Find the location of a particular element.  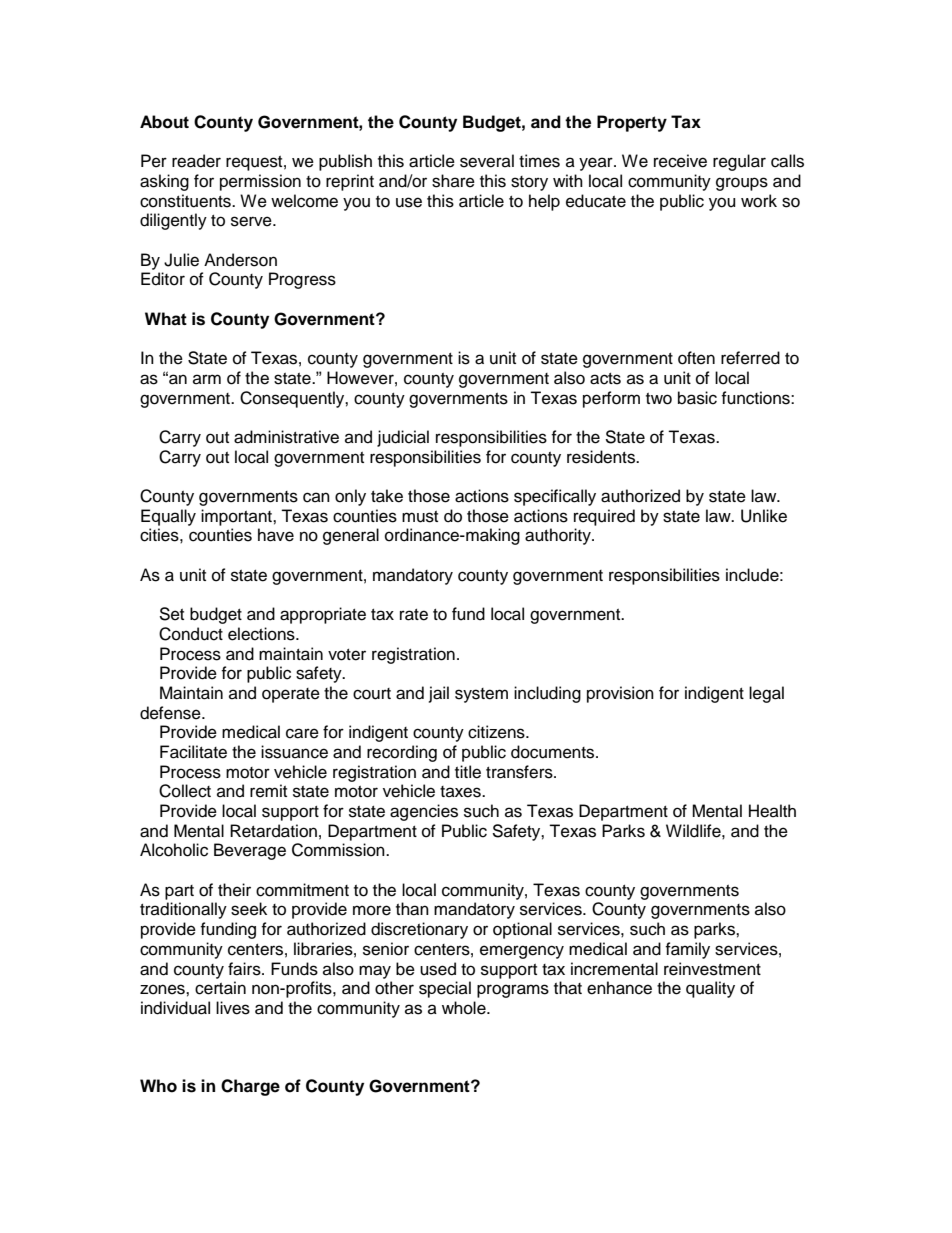

regular is located at coordinates (739, 162).
